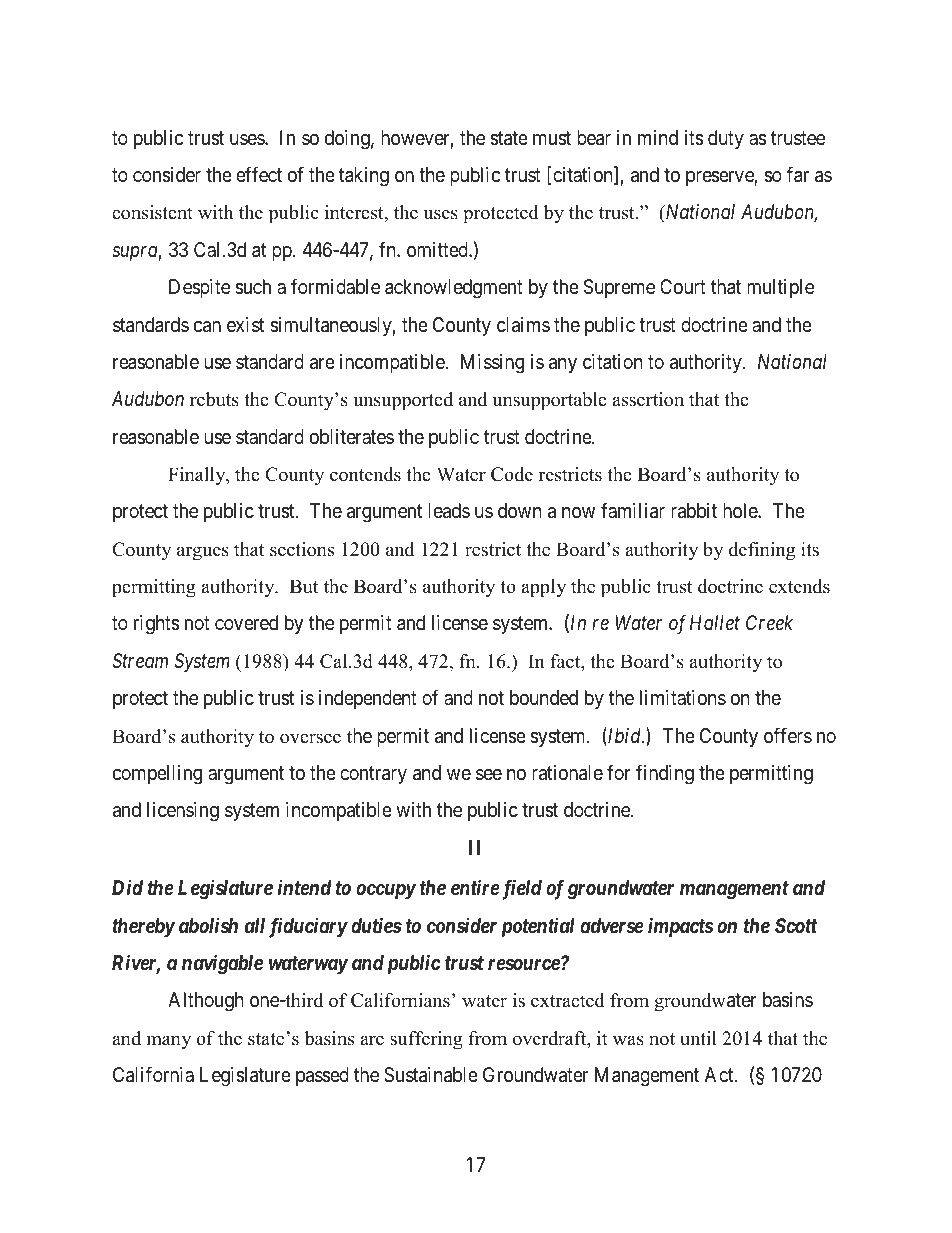  What do you see at coordinates (726, 139) in the screenshot?
I see `duty` at bounding box center [726, 139].
